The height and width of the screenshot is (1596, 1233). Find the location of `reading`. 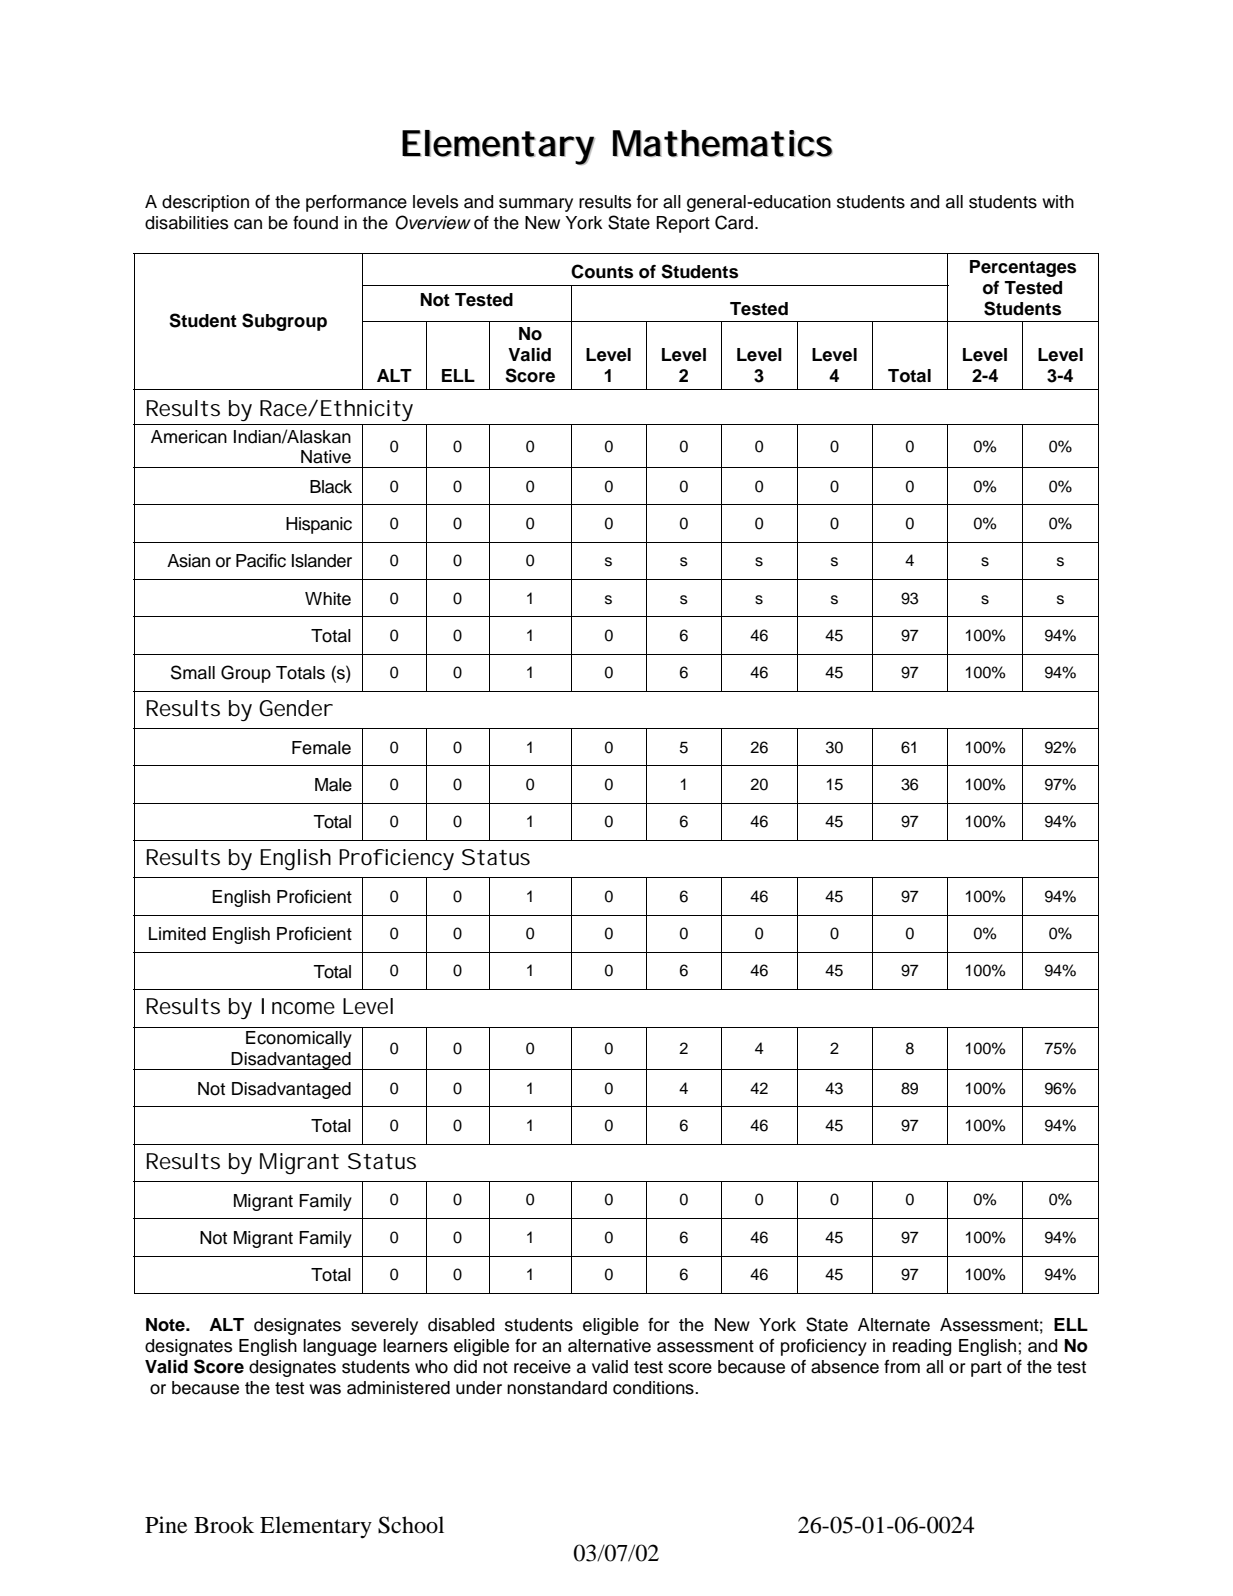

reading is located at coordinates (922, 1347).
